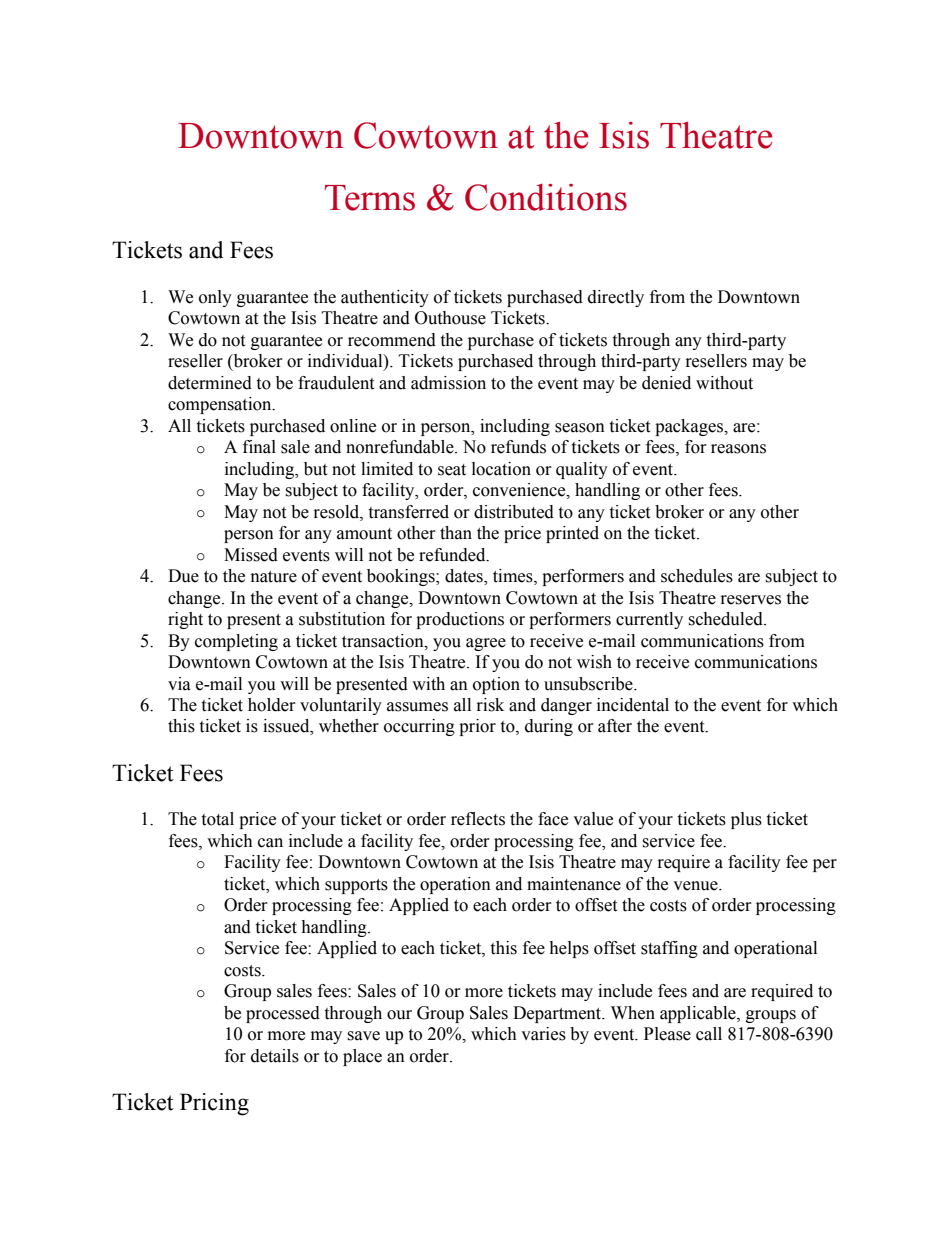 The image size is (952, 1233). I want to click on Missed, so click(251, 555).
